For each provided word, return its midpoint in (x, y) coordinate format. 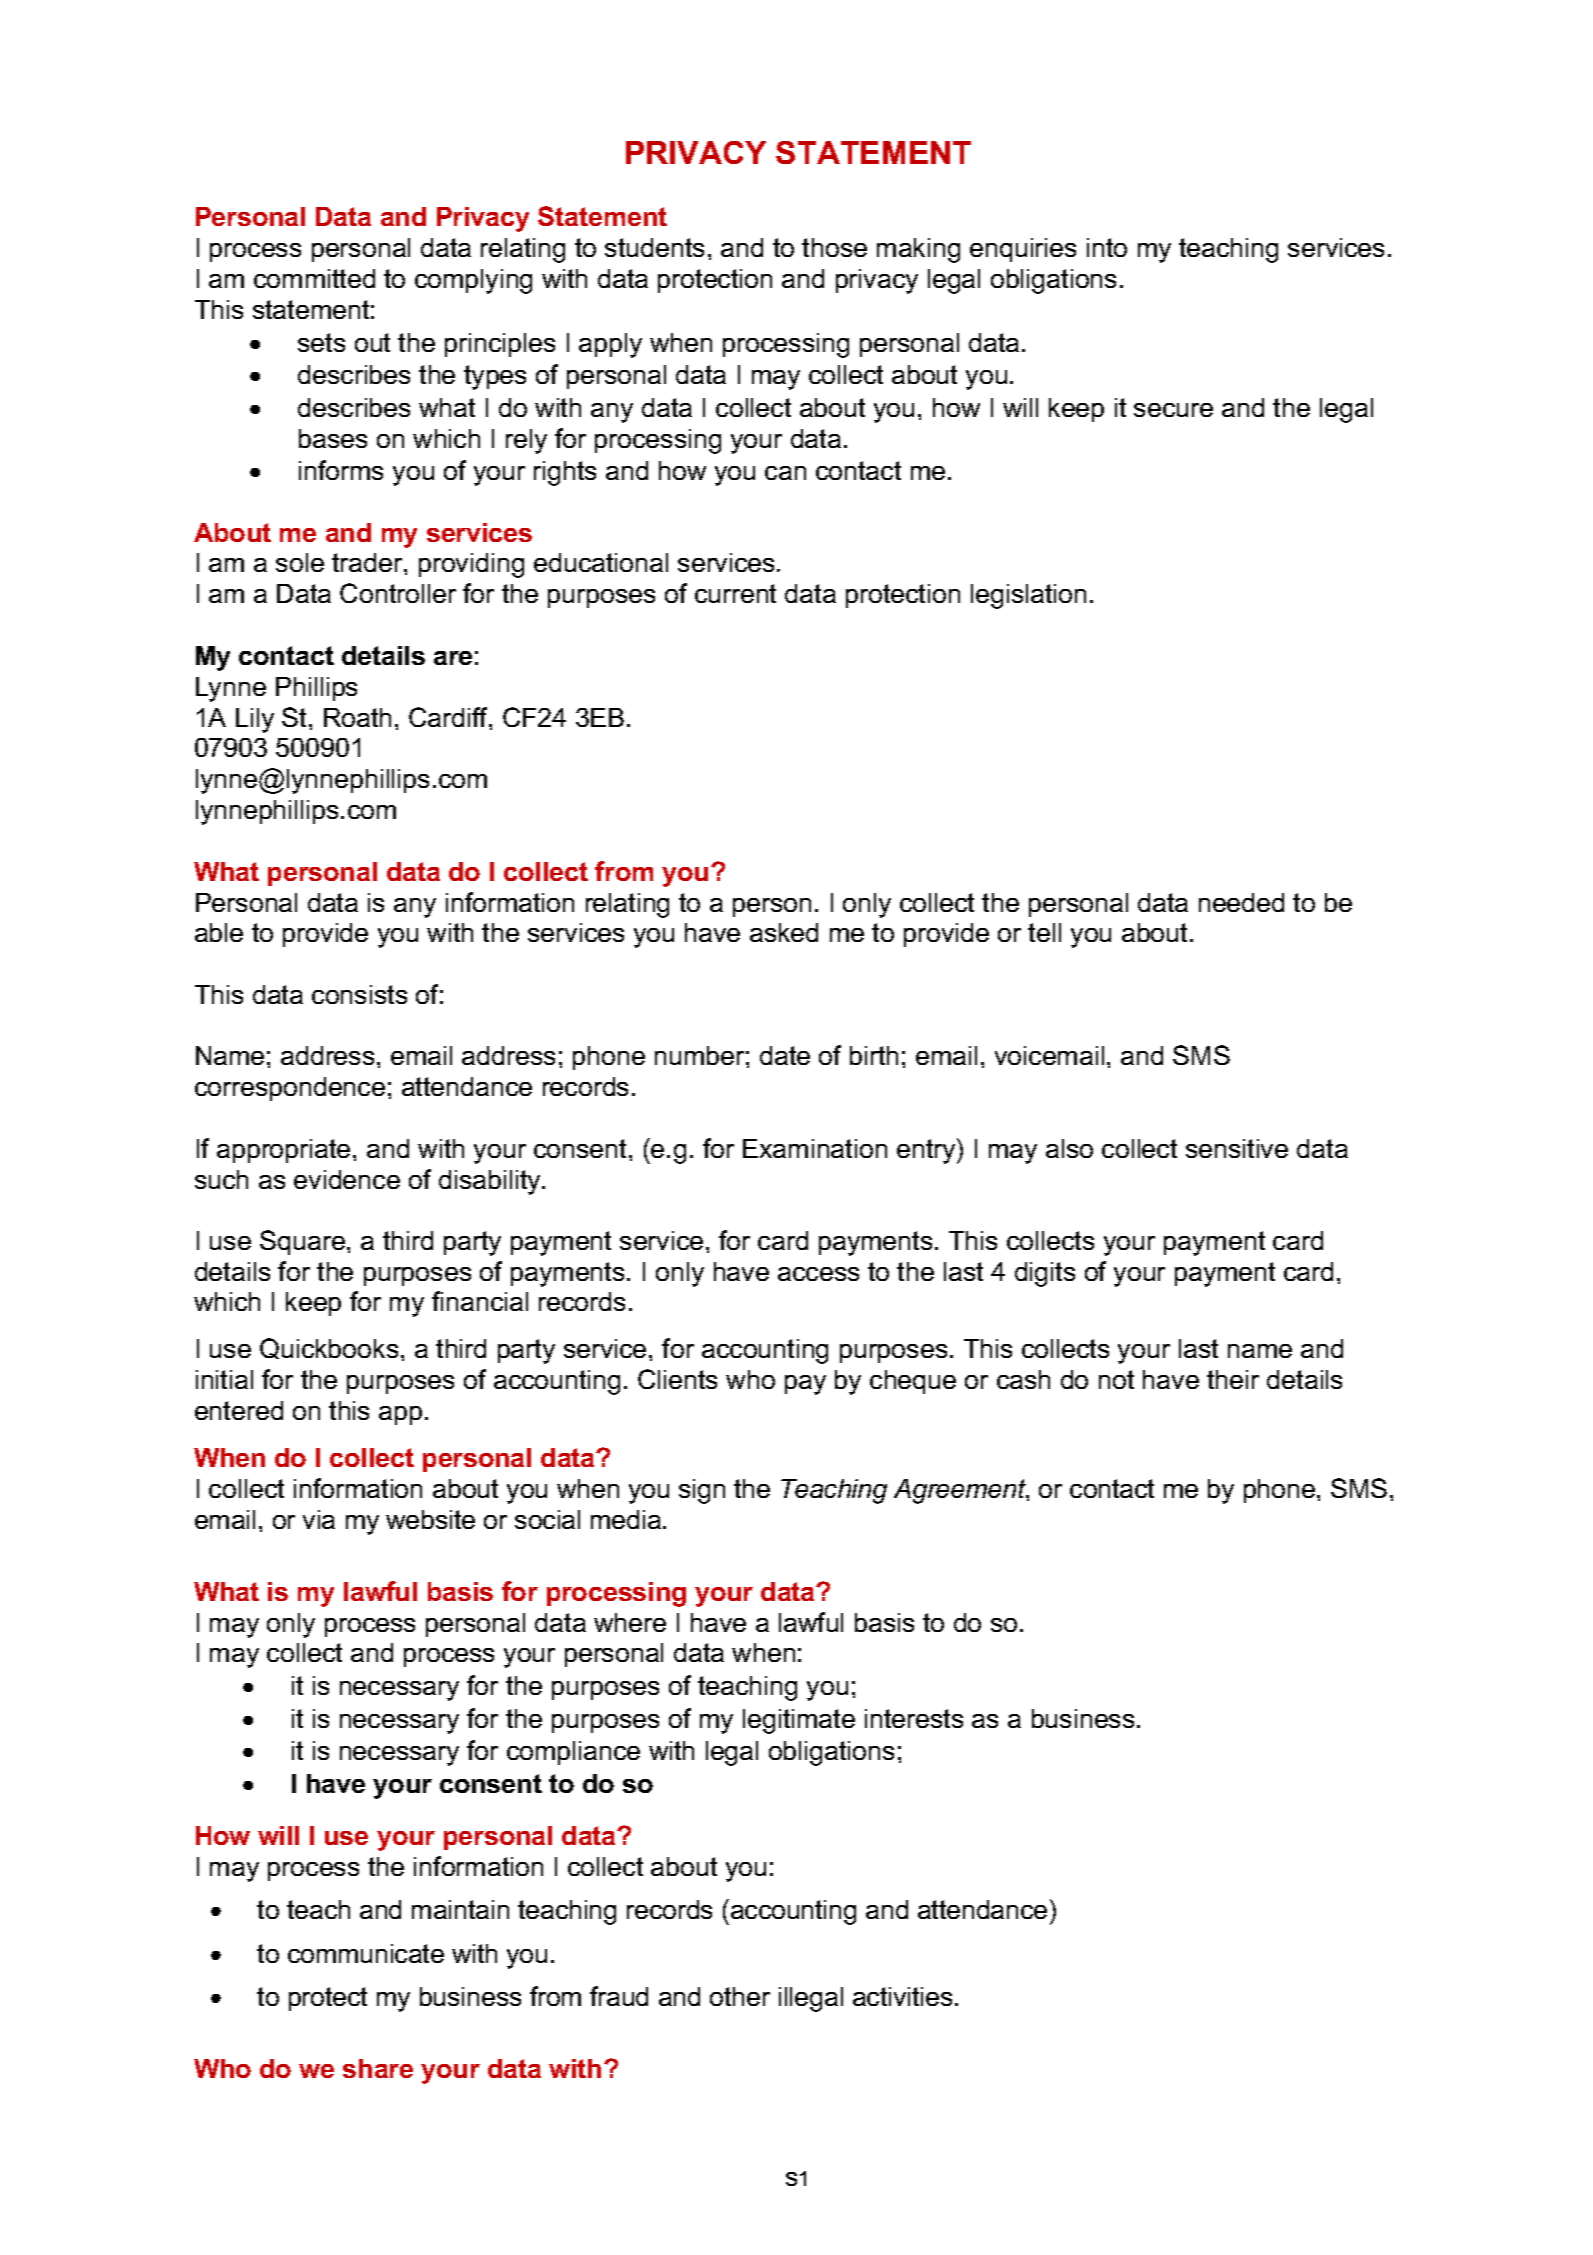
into (1107, 247)
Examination (815, 1148)
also (1069, 1148)
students (654, 247)
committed (314, 278)
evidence (347, 1179)
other (740, 1996)
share (378, 2068)
